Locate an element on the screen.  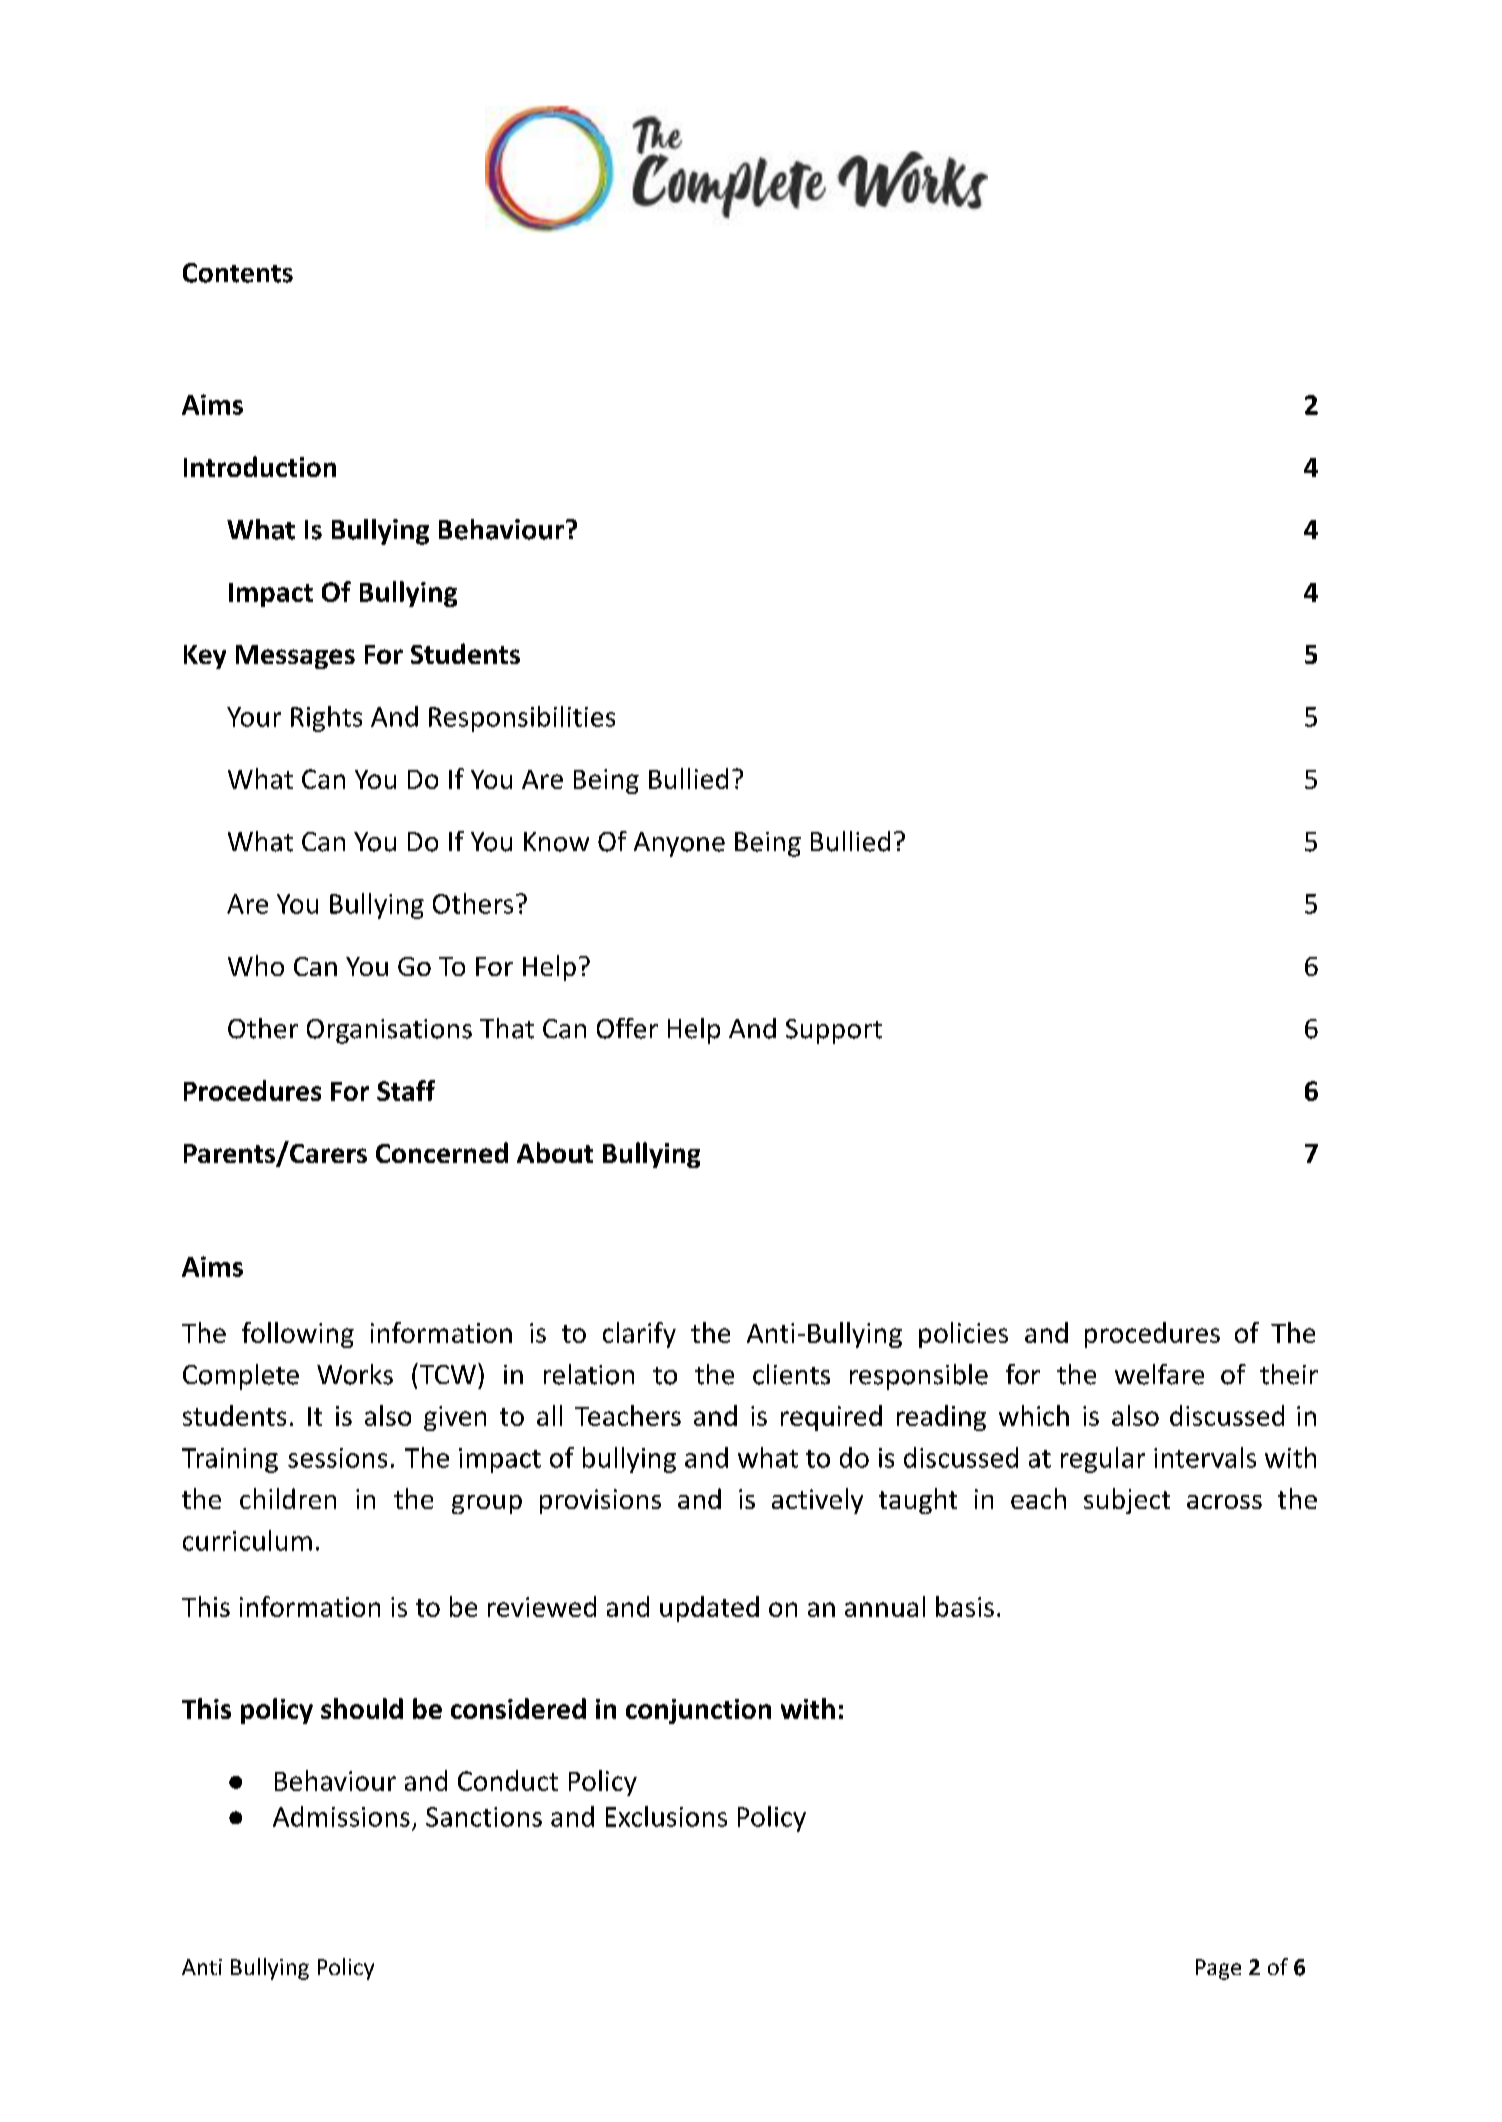
welfare is located at coordinates (1159, 1374).
